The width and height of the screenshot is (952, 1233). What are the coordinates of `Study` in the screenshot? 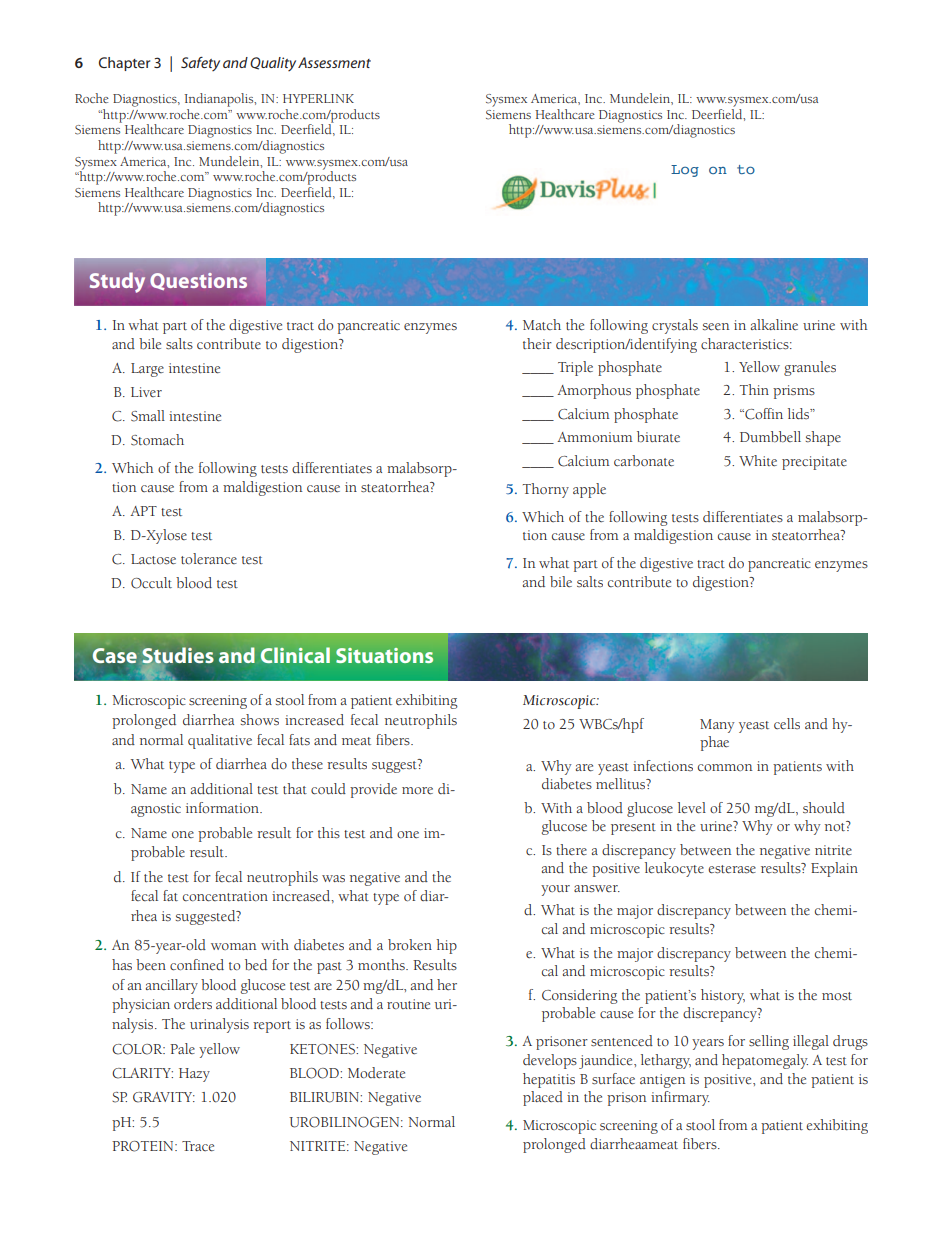 It's located at (117, 282).
